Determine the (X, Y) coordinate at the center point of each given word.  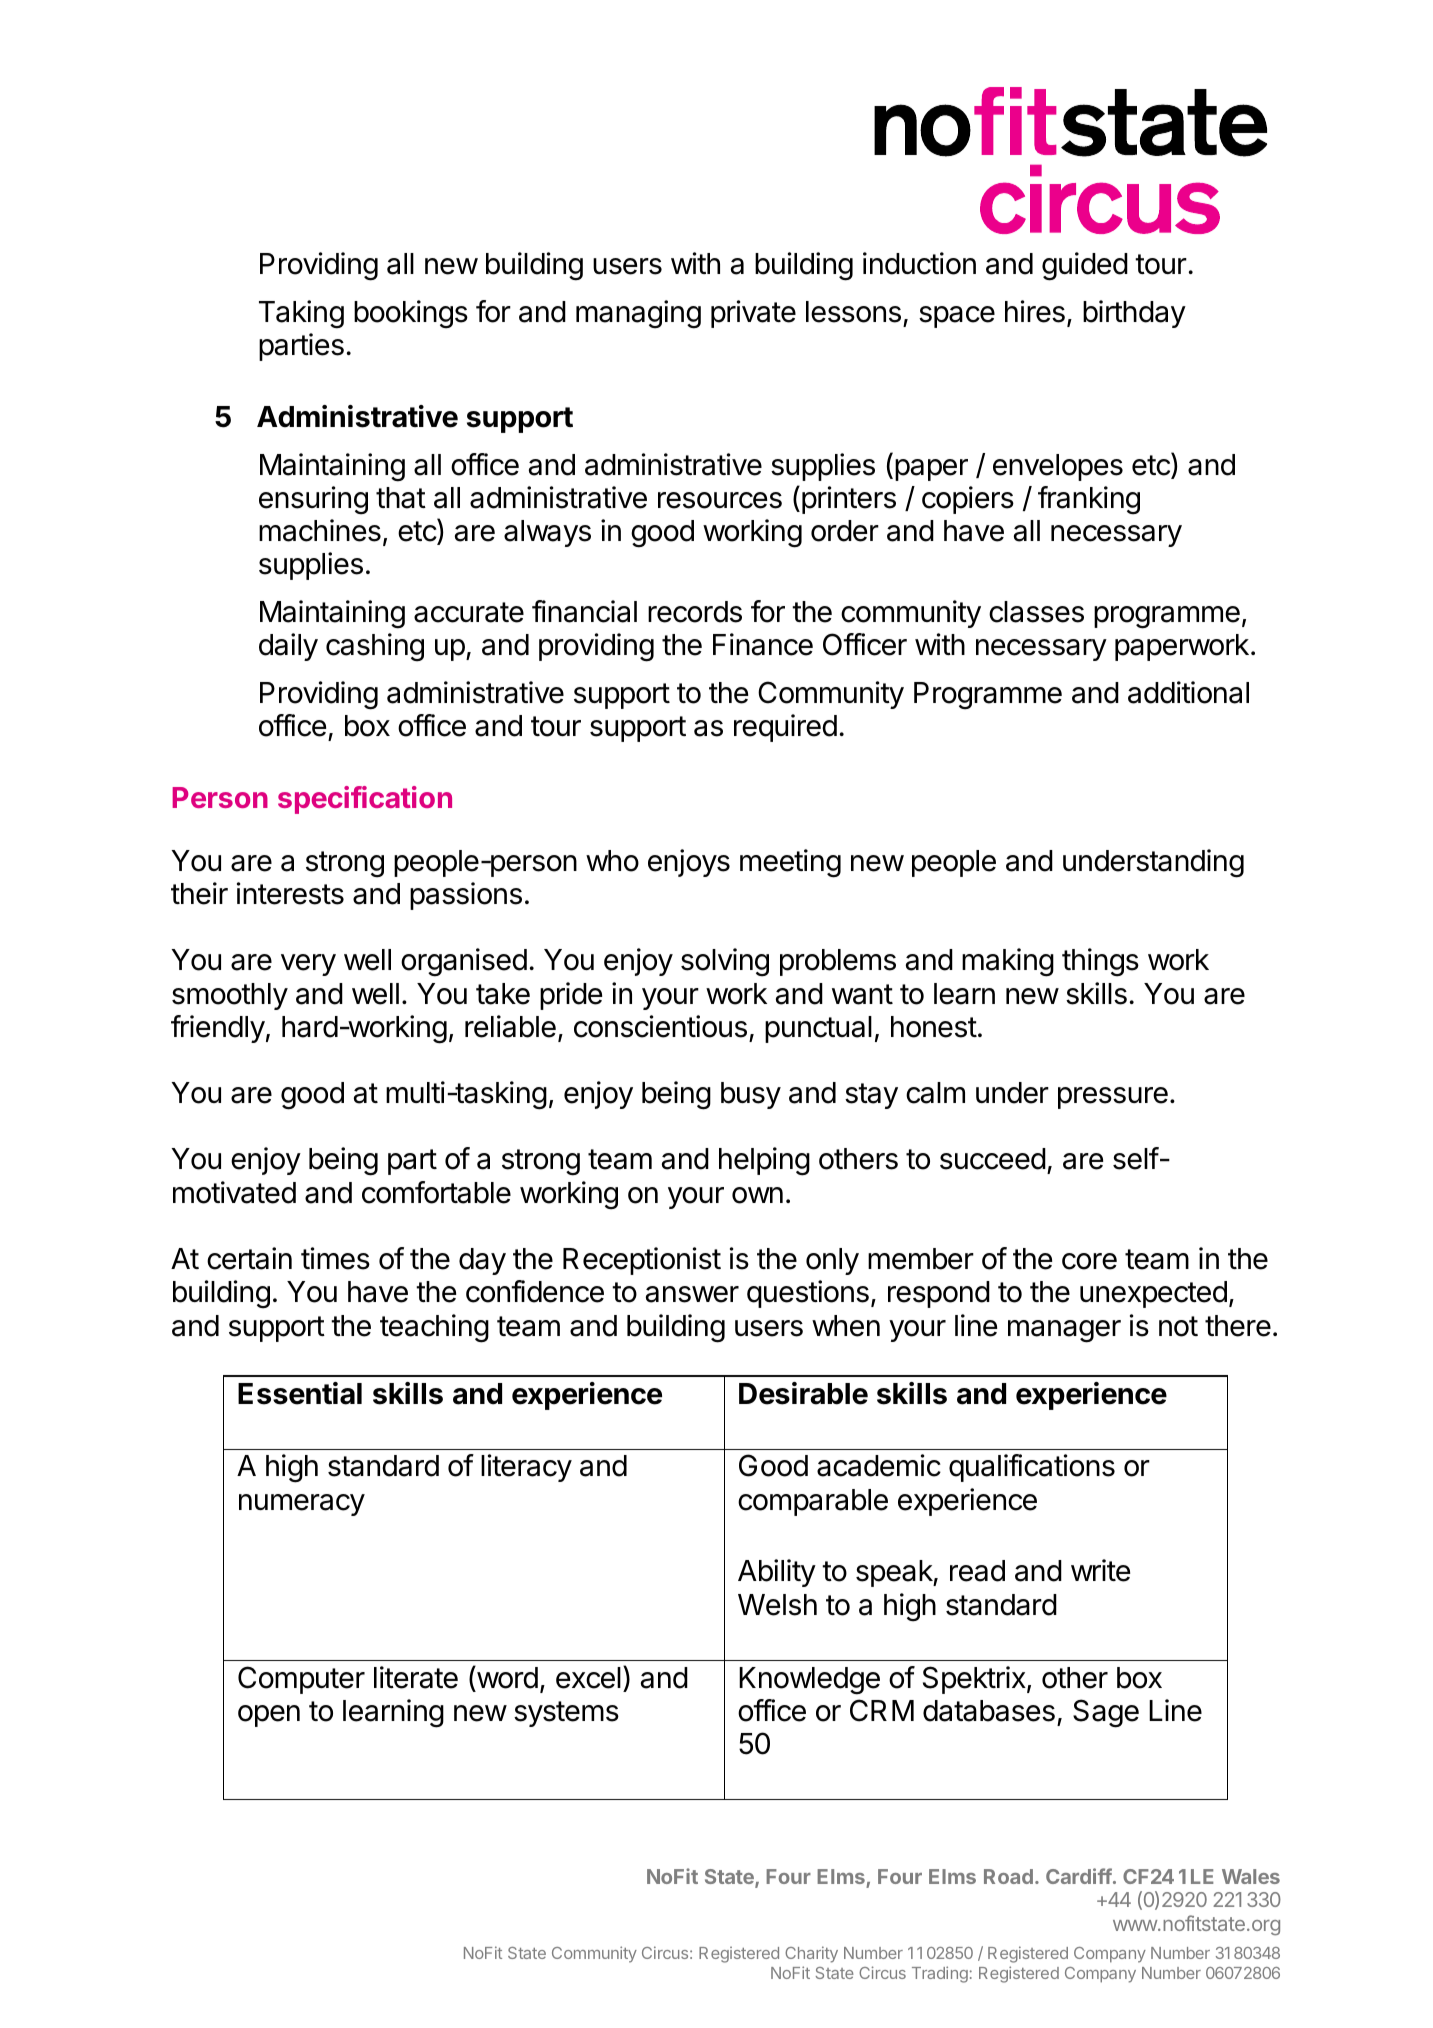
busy (751, 1095)
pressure (1113, 1098)
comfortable (436, 1192)
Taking (301, 314)
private (753, 314)
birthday (1134, 314)
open (269, 1716)
